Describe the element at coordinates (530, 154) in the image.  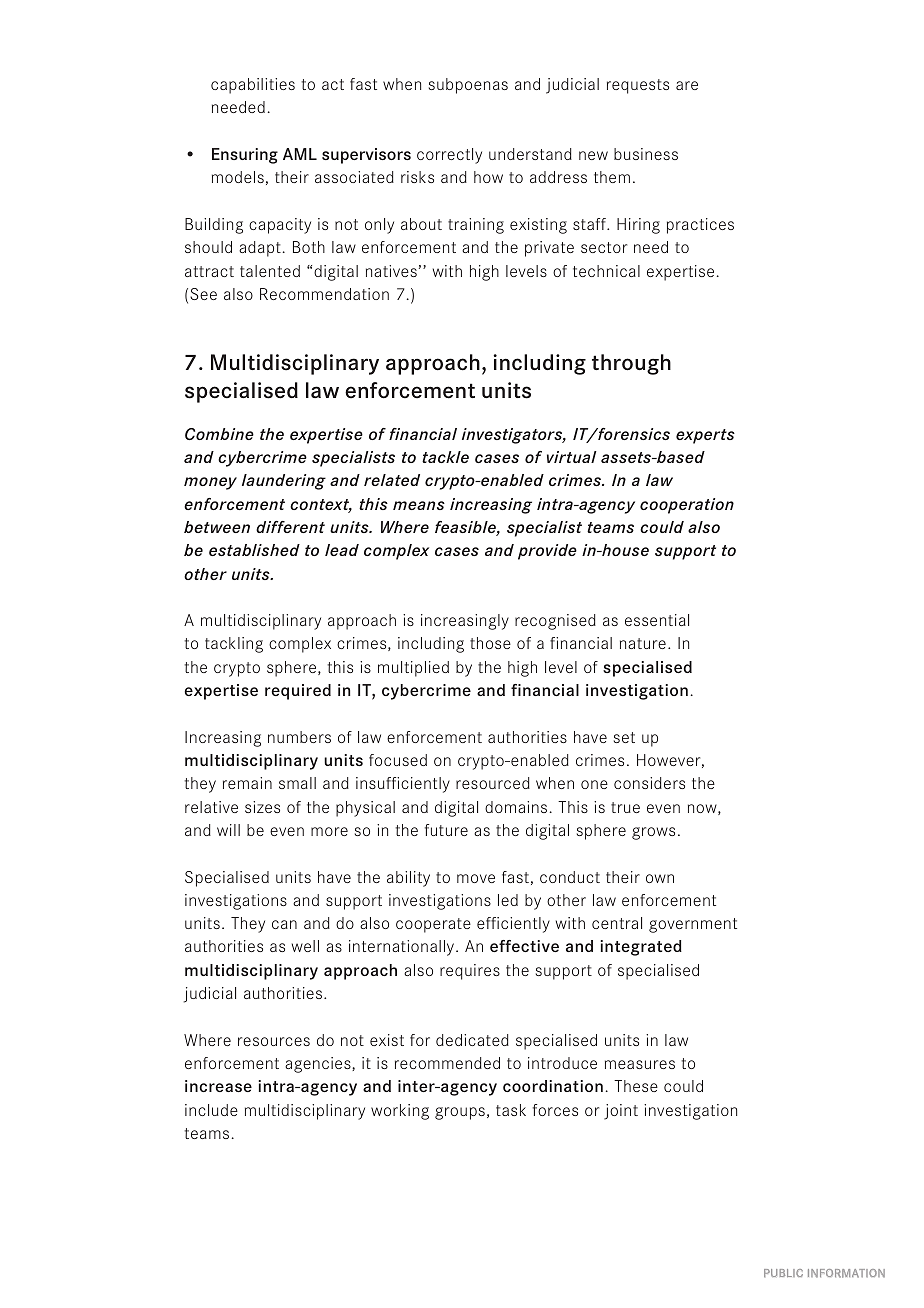
I see `understand` at that location.
